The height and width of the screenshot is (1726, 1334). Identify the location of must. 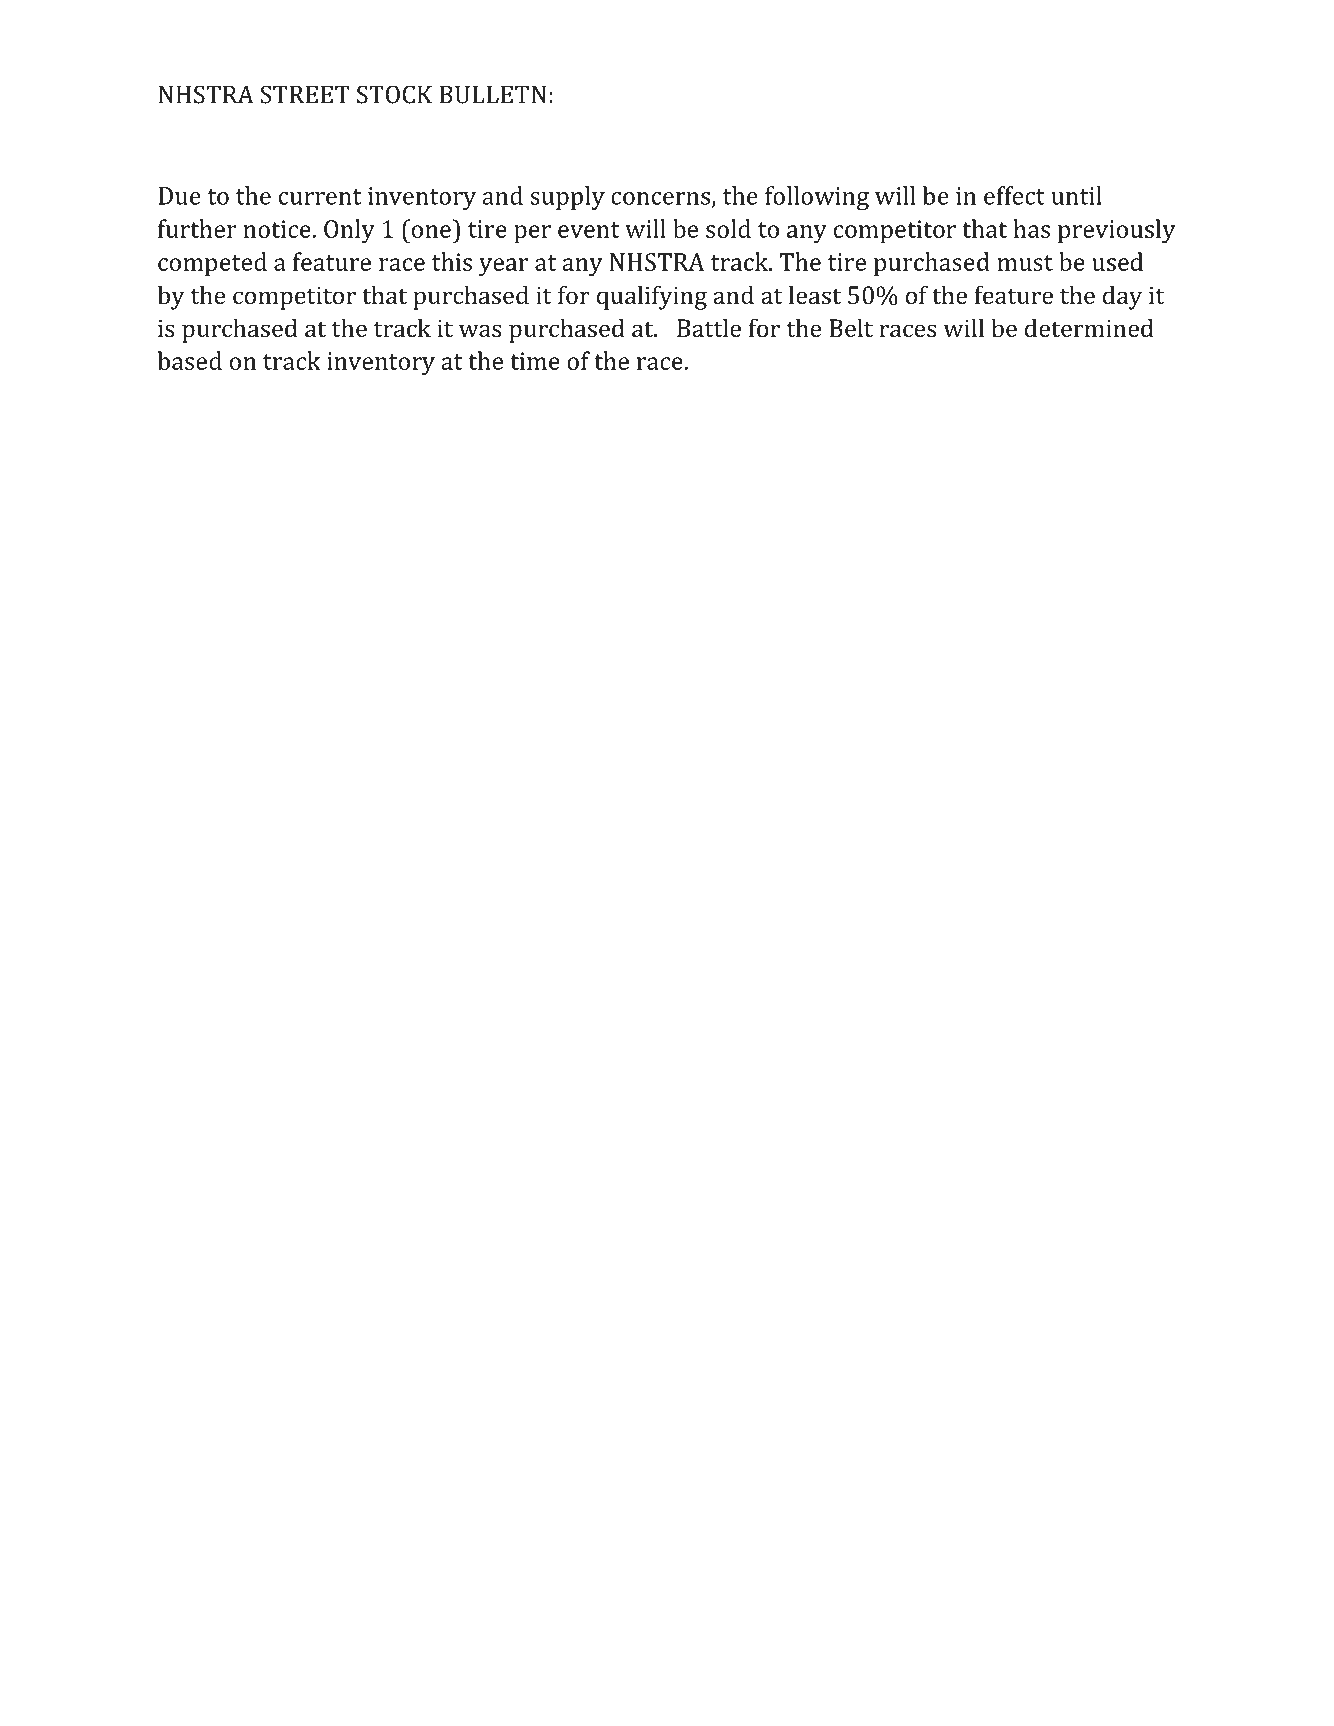
(1025, 263).
